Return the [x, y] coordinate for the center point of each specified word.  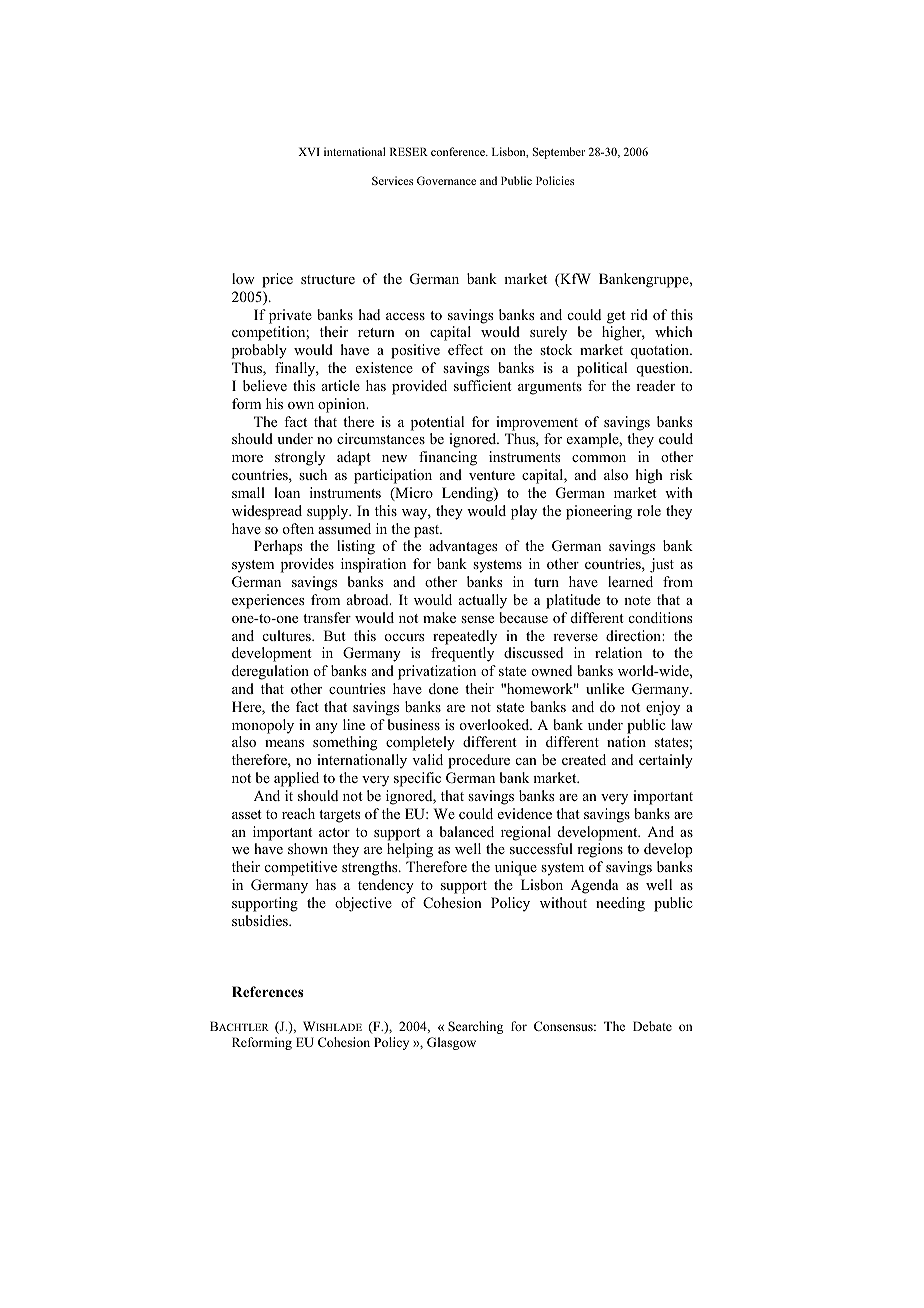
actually [483, 601]
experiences [268, 601]
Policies [555, 180]
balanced [466, 831]
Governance [446, 180]
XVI [309, 151]
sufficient [483, 385]
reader [655, 385]
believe [265, 385]
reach [298, 813]
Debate [652, 1026]
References [267, 991]
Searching [475, 1027]
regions [600, 850]
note [637, 600]
